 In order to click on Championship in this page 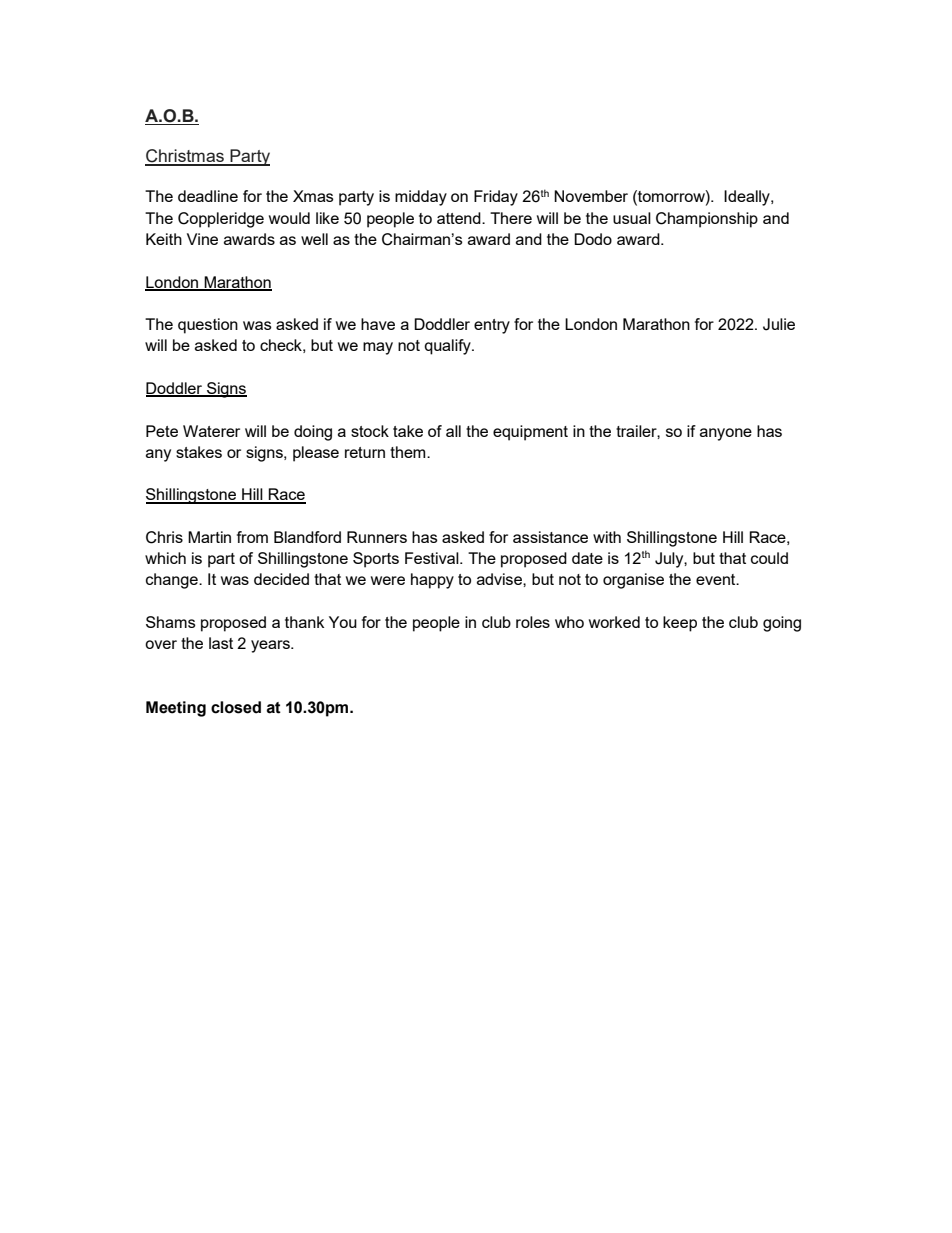, I will do `click(707, 220)`.
